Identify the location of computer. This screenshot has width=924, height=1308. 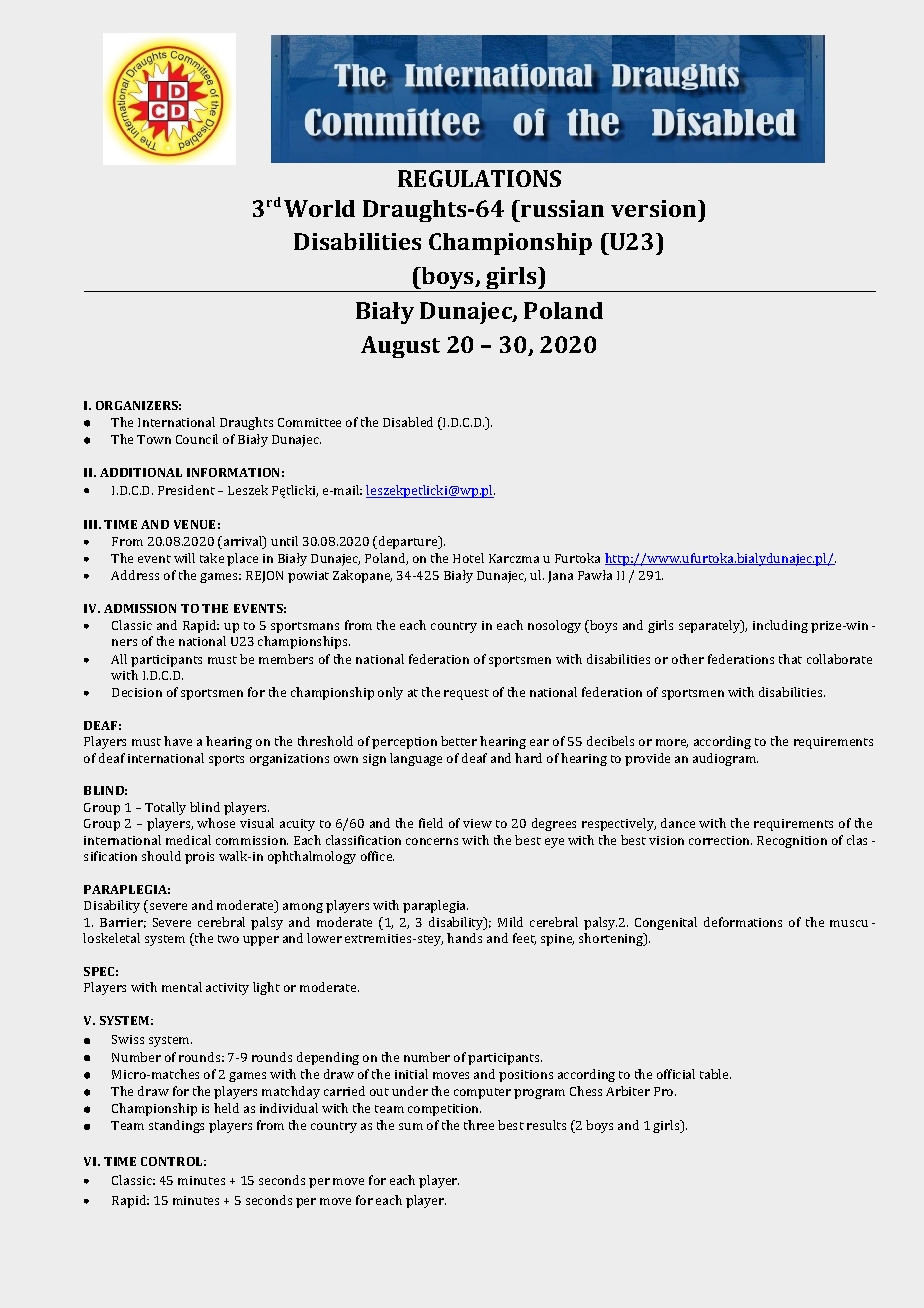
(482, 1093).
